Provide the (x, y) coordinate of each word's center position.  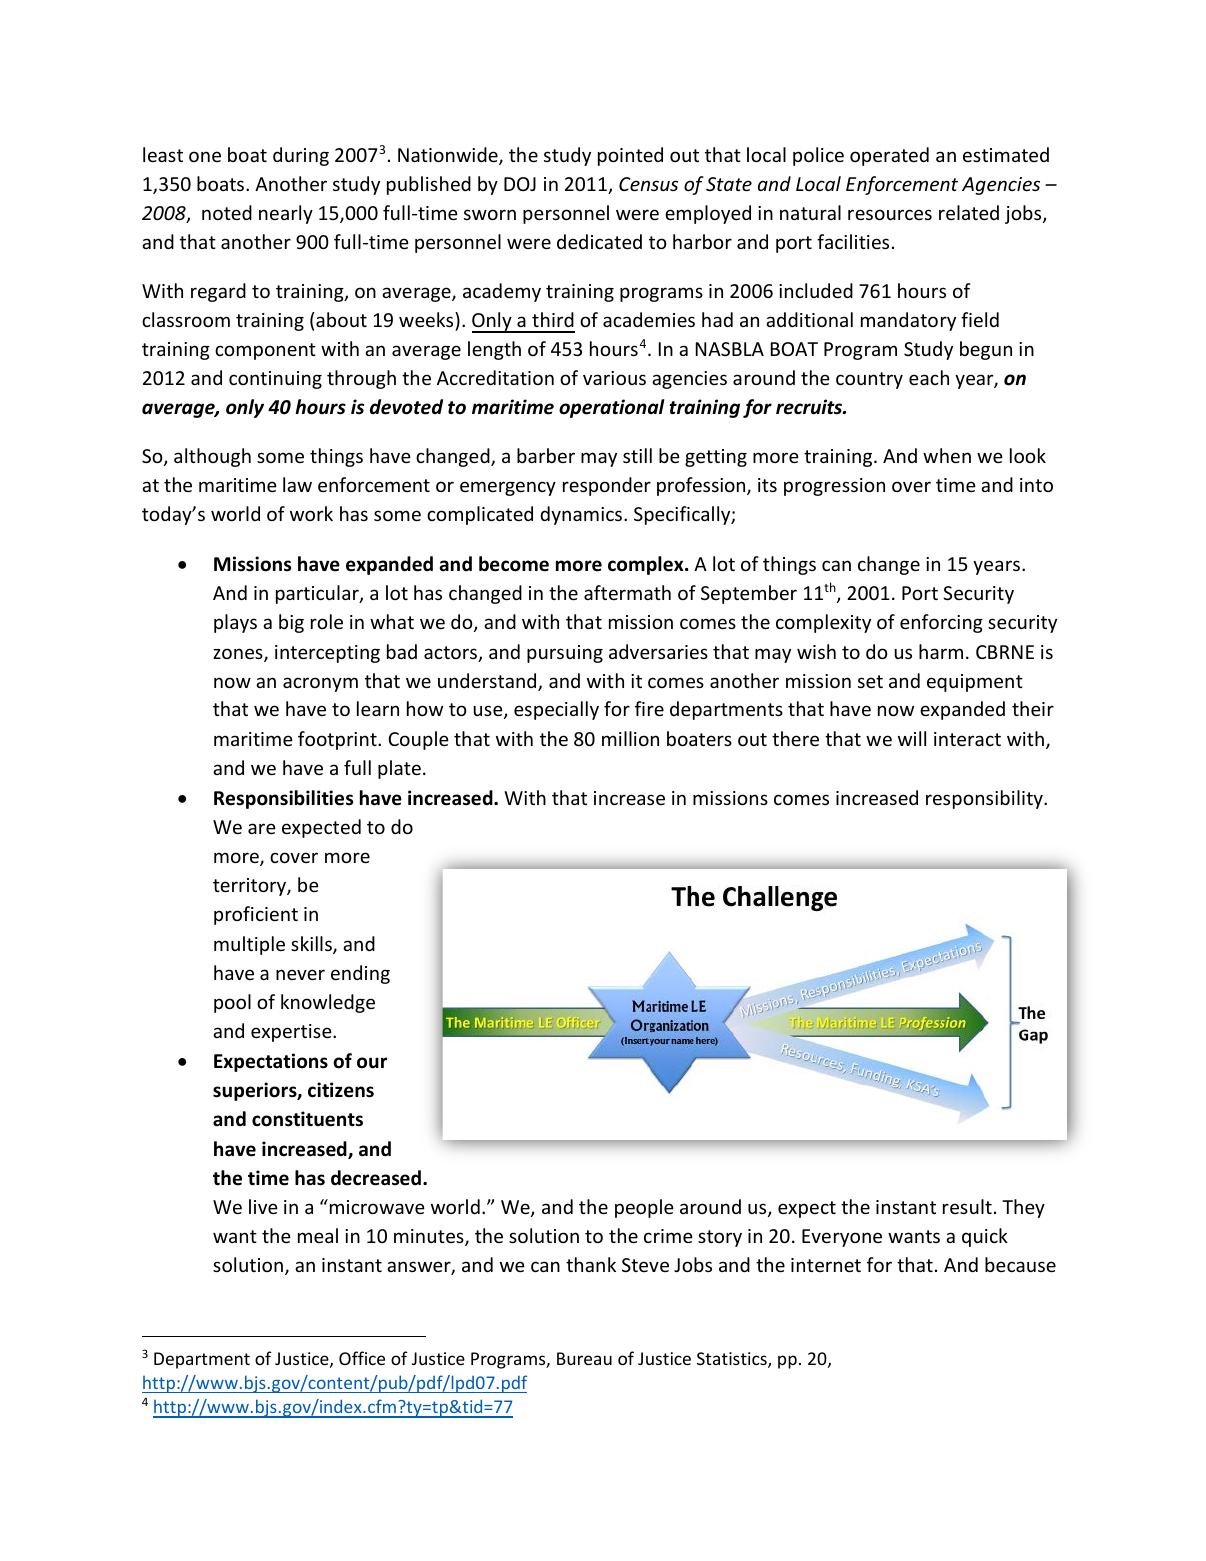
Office (362, 1358)
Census (648, 184)
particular (318, 594)
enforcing (941, 623)
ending (360, 974)
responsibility (985, 799)
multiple (249, 945)
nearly (286, 214)
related (969, 212)
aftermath (627, 592)
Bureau (584, 1358)
